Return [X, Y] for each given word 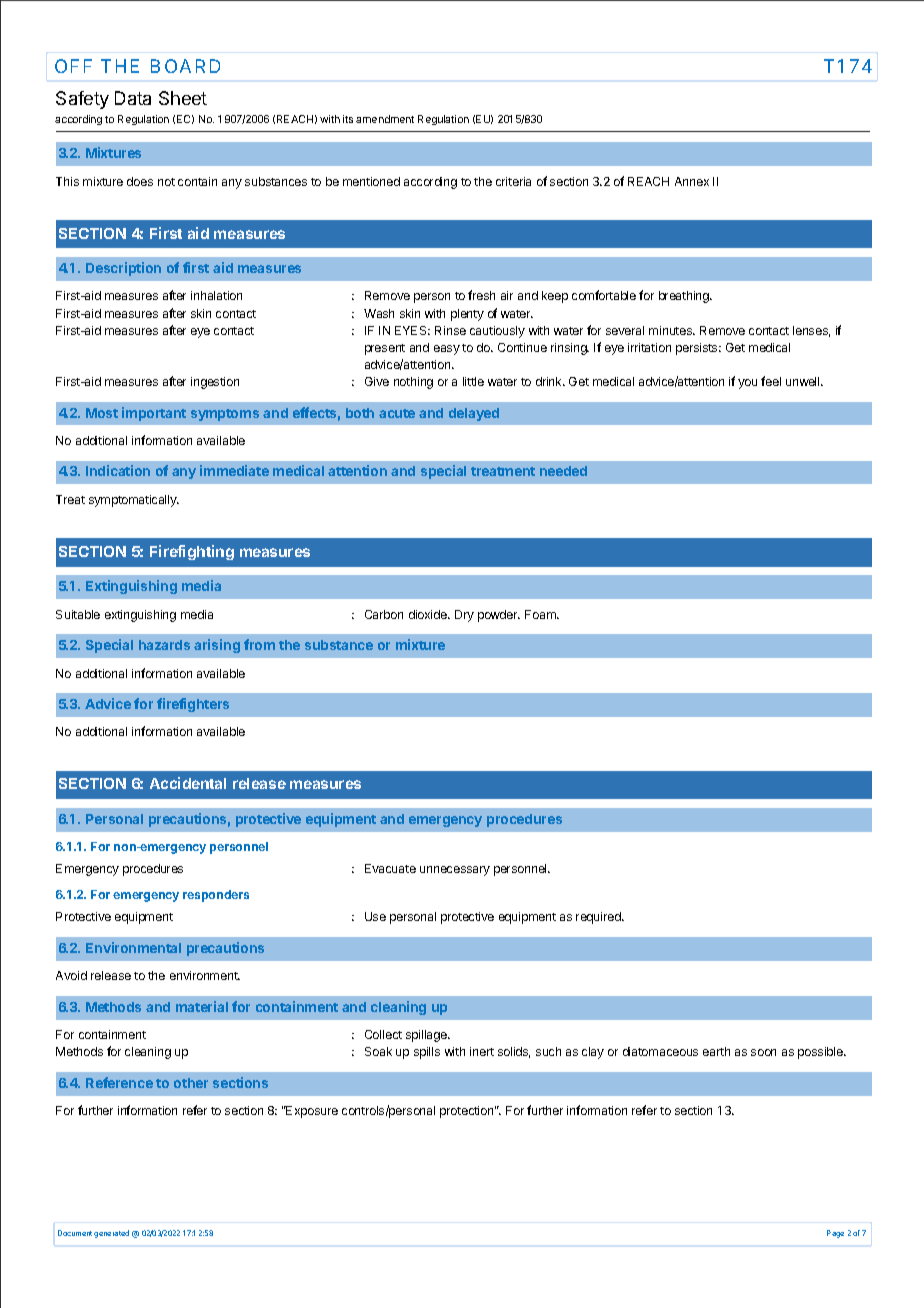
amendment [385, 119]
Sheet [183, 98]
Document [75, 1233]
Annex [692, 181]
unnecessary [455, 871]
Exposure [311, 1112]
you [747, 384]
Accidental [188, 783]
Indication [118, 470]
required [599, 918]
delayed [474, 414]
